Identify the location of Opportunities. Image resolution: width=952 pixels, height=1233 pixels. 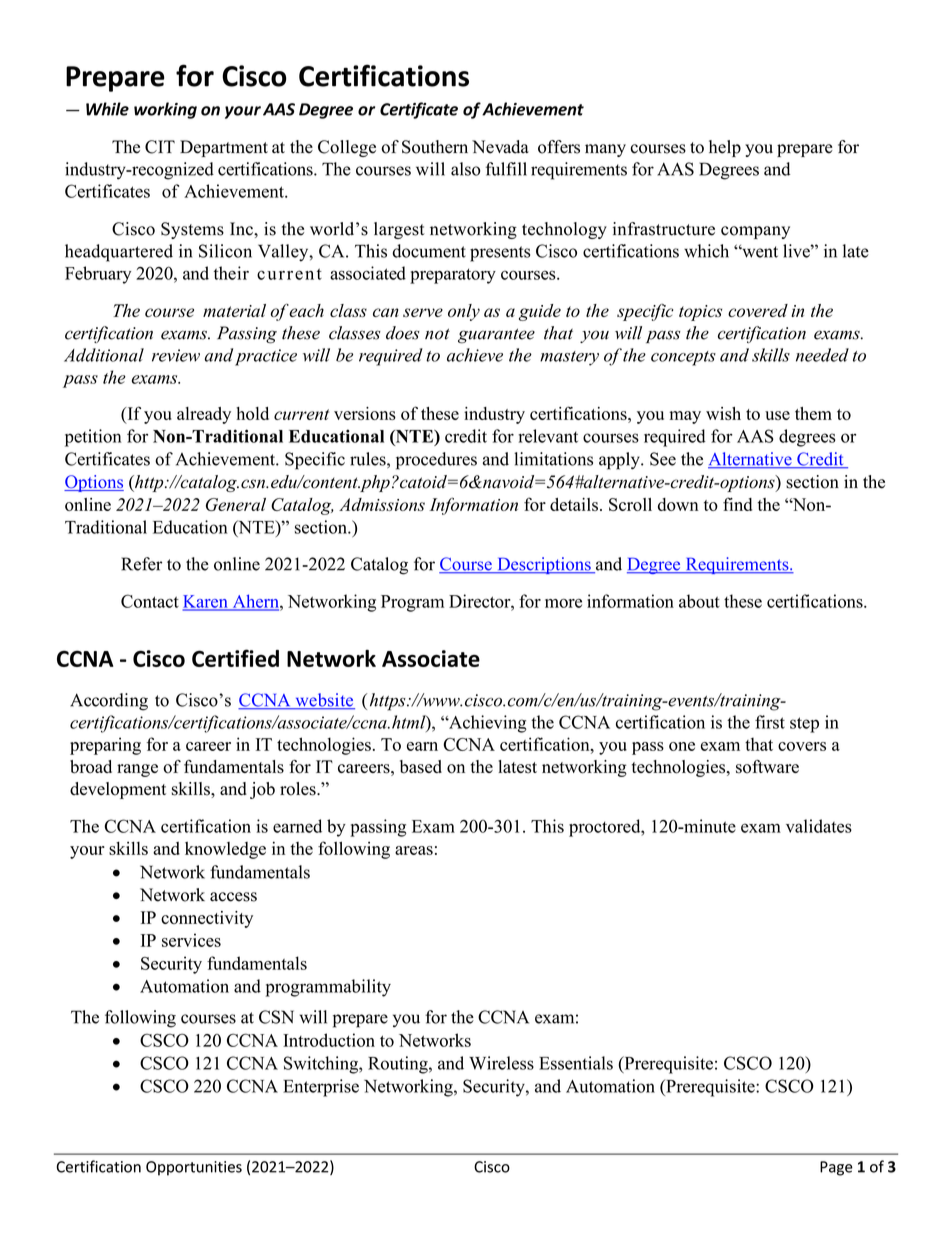
(194, 1168).
